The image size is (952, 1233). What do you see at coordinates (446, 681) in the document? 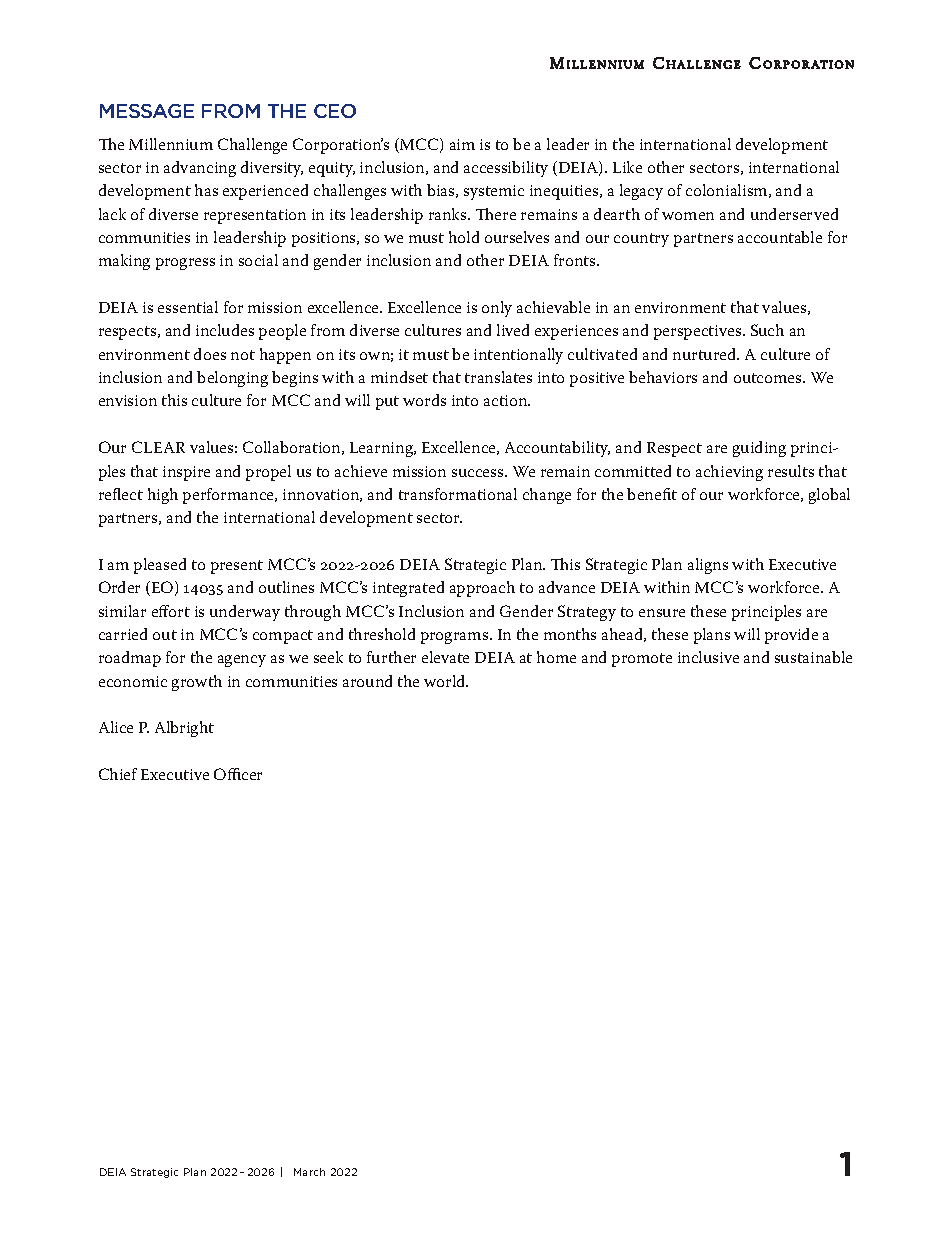
I see `world` at bounding box center [446, 681].
